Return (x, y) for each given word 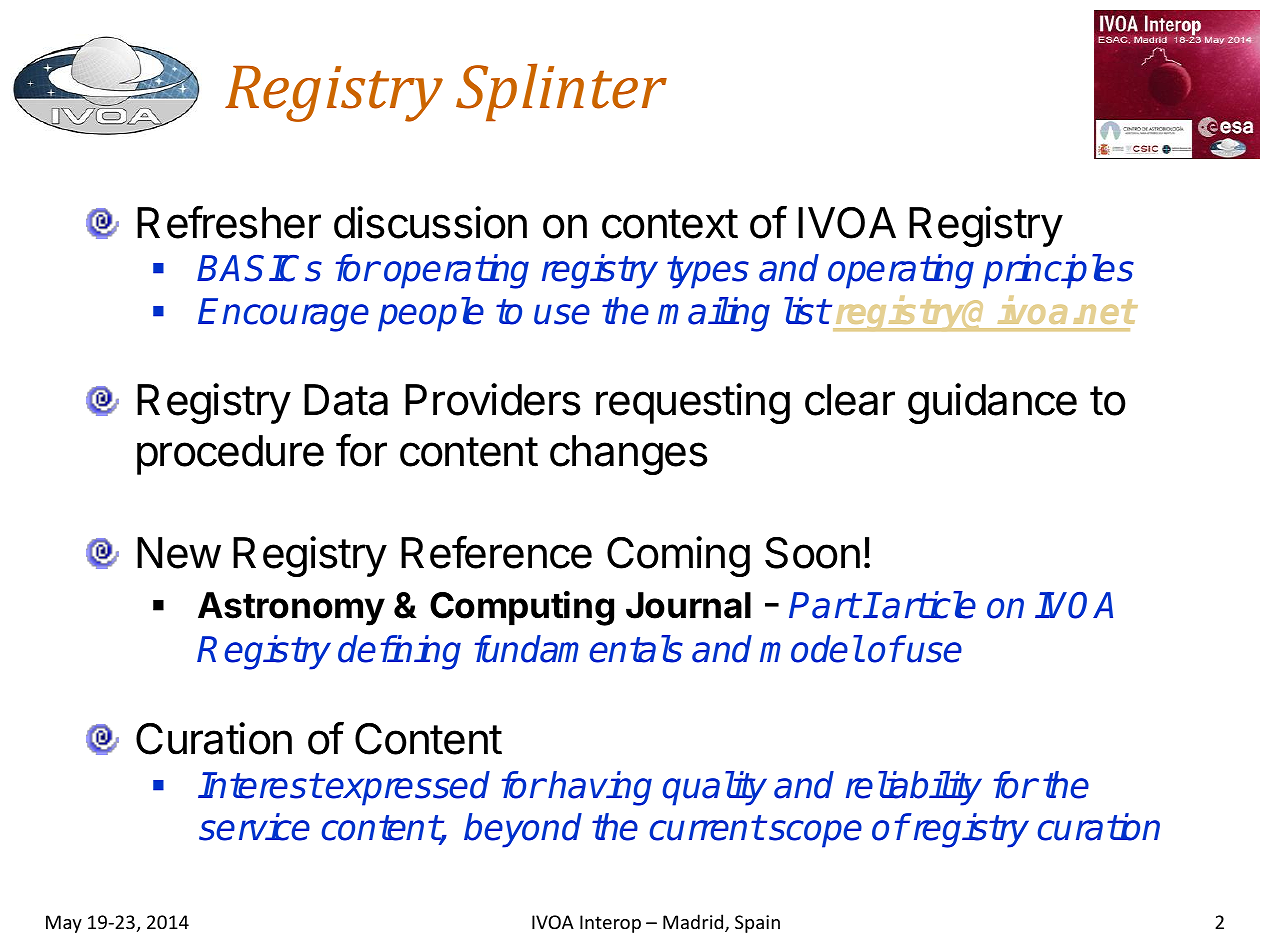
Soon (812, 553)
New (179, 553)
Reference (496, 552)
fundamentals (578, 649)
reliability (914, 788)
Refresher (229, 222)
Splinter (561, 92)
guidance (992, 403)
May (64, 924)
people (431, 314)
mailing (714, 314)
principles (1058, 271)
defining (399, 652)
